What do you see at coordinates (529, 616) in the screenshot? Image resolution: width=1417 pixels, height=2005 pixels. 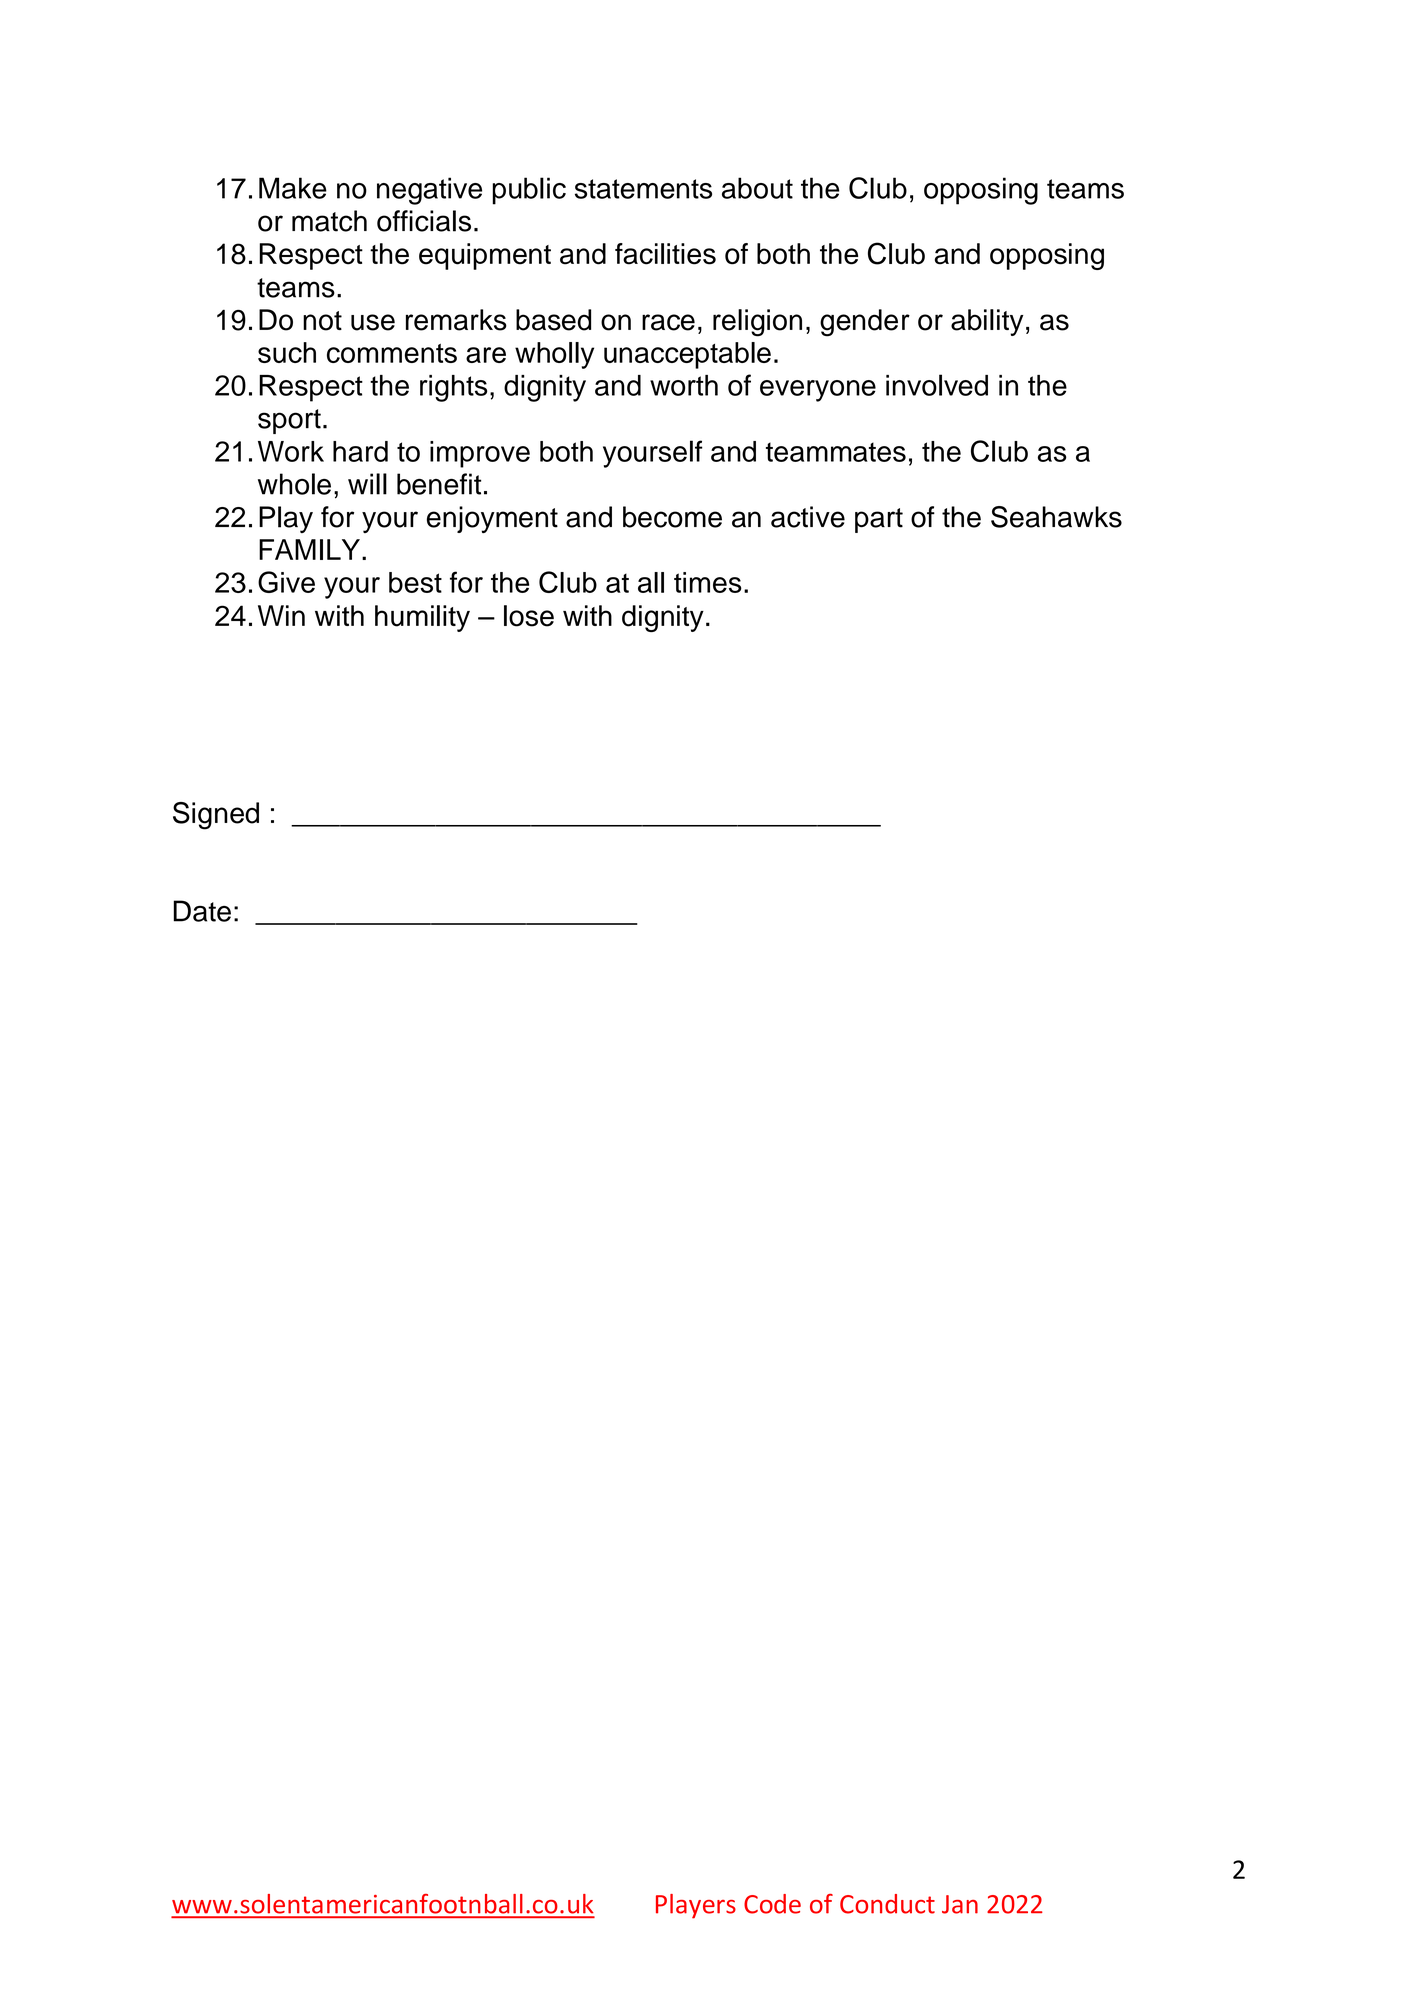 I see `lose` at bounding box center [529, 616].
